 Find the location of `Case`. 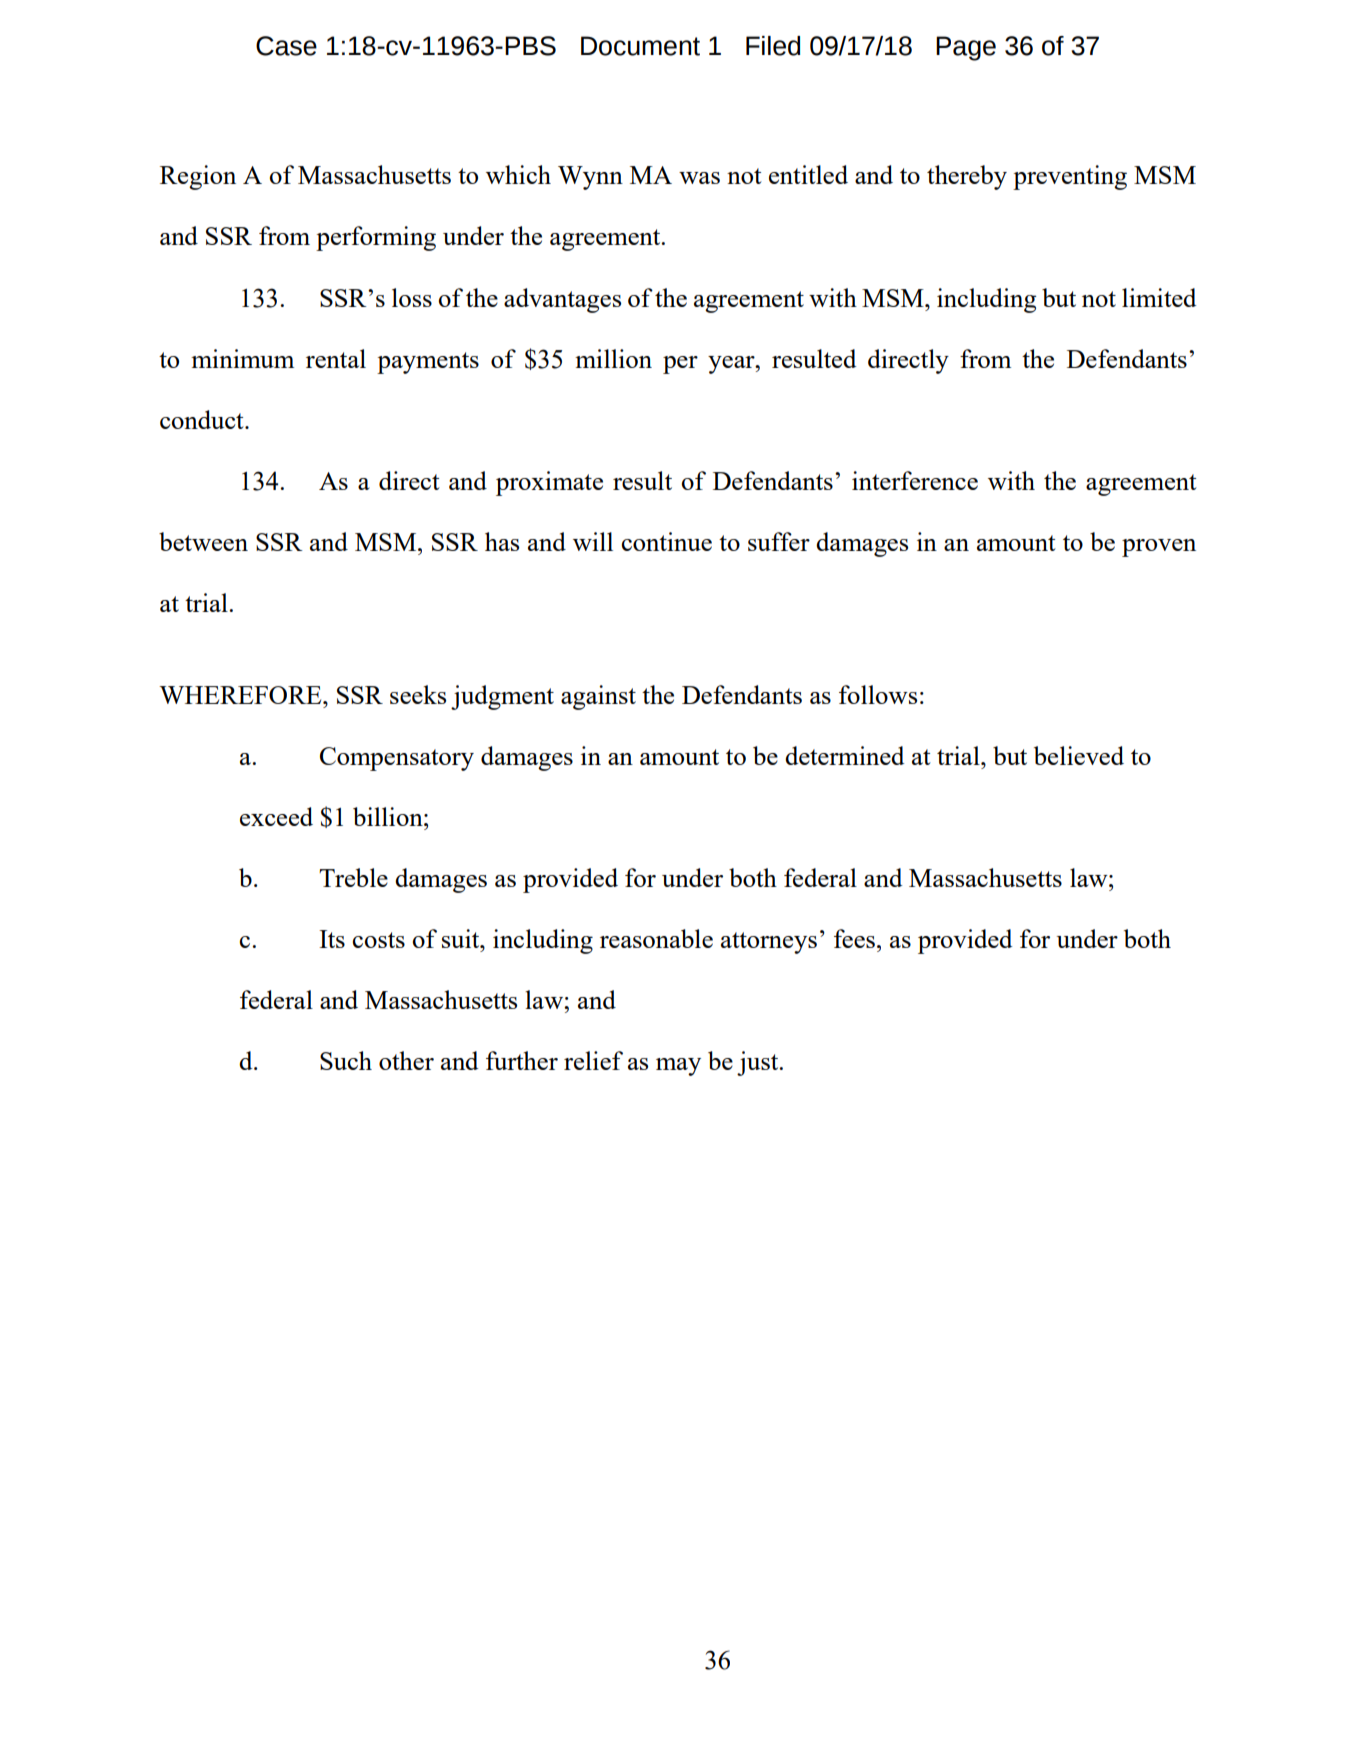

Case is located at coordinates (286, 46).
